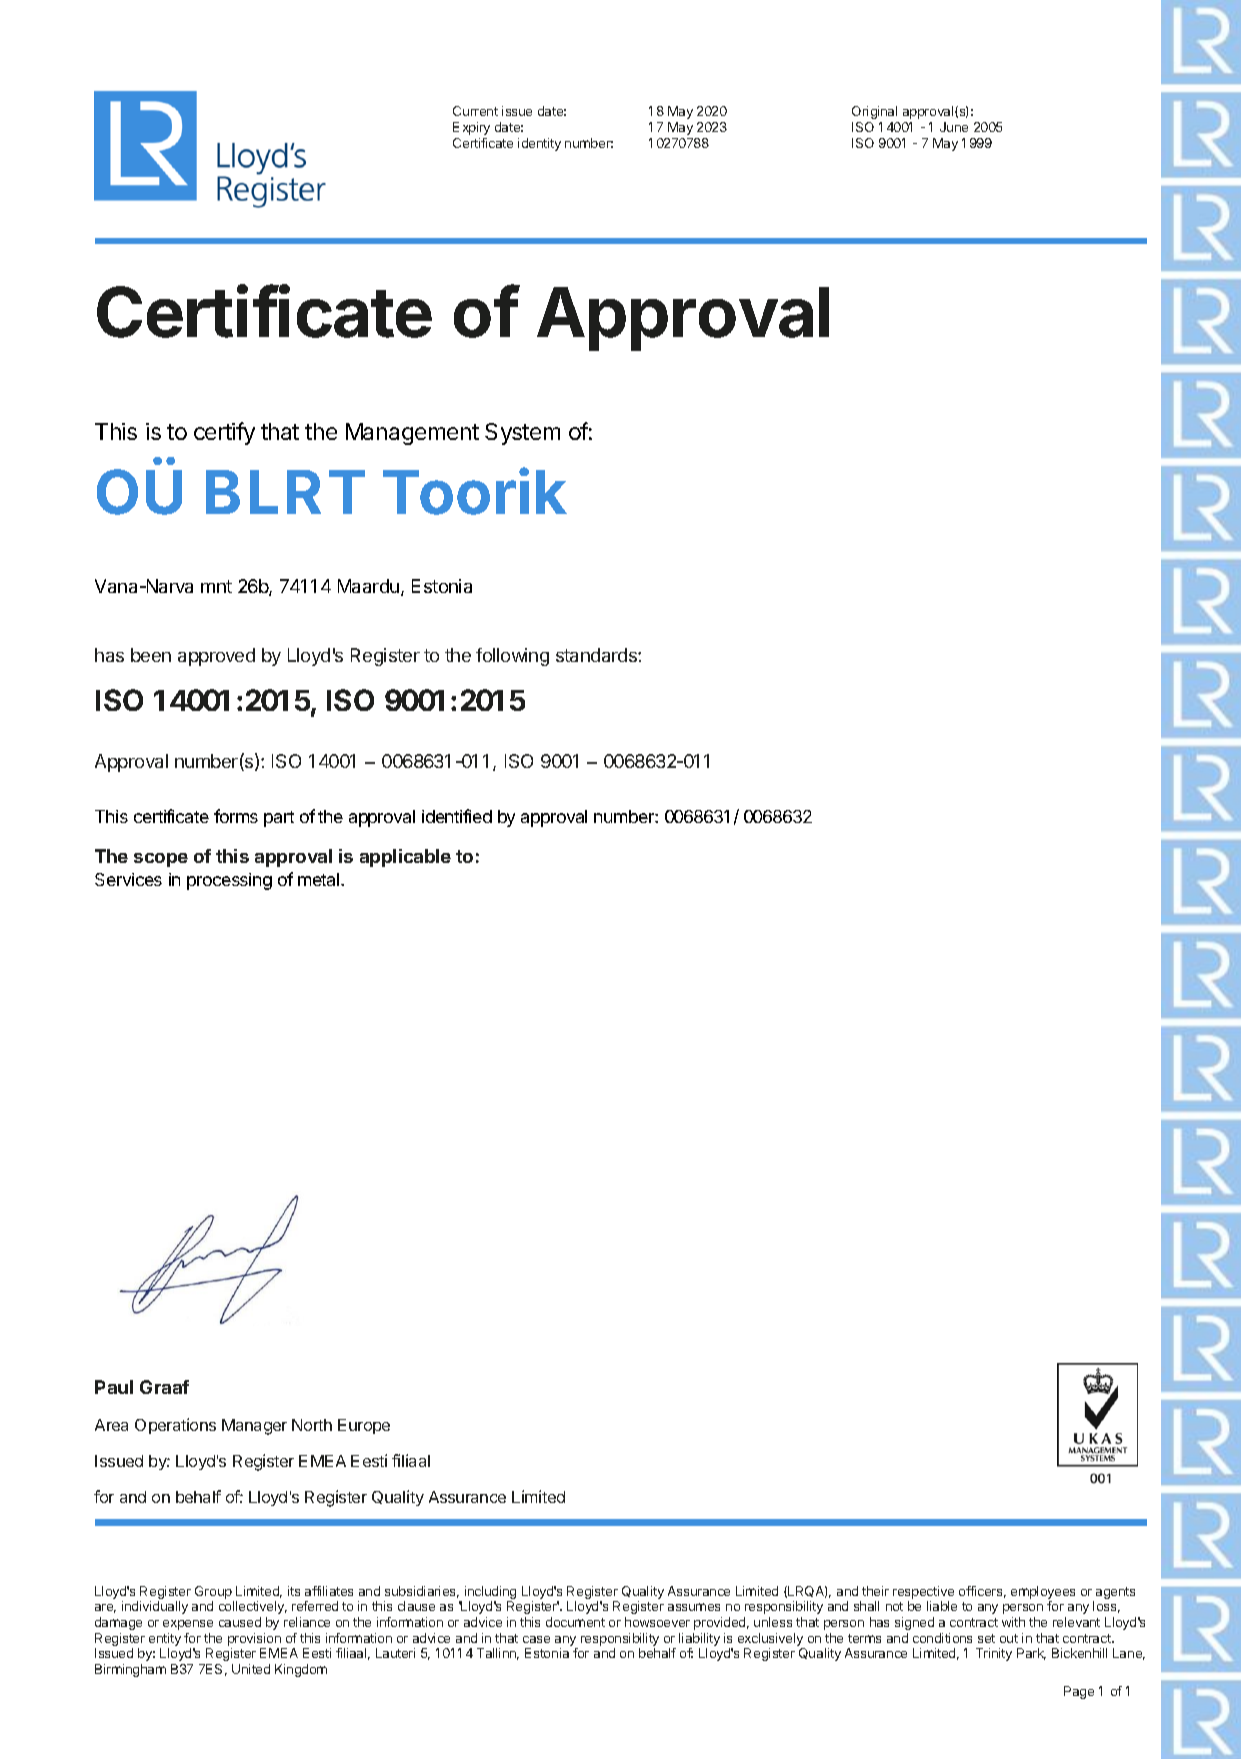 The image size is (1244, 1759). What do you see at coordinates (954, 127) in the screenshot?
I see `June` at bounding box center [954, 127].
